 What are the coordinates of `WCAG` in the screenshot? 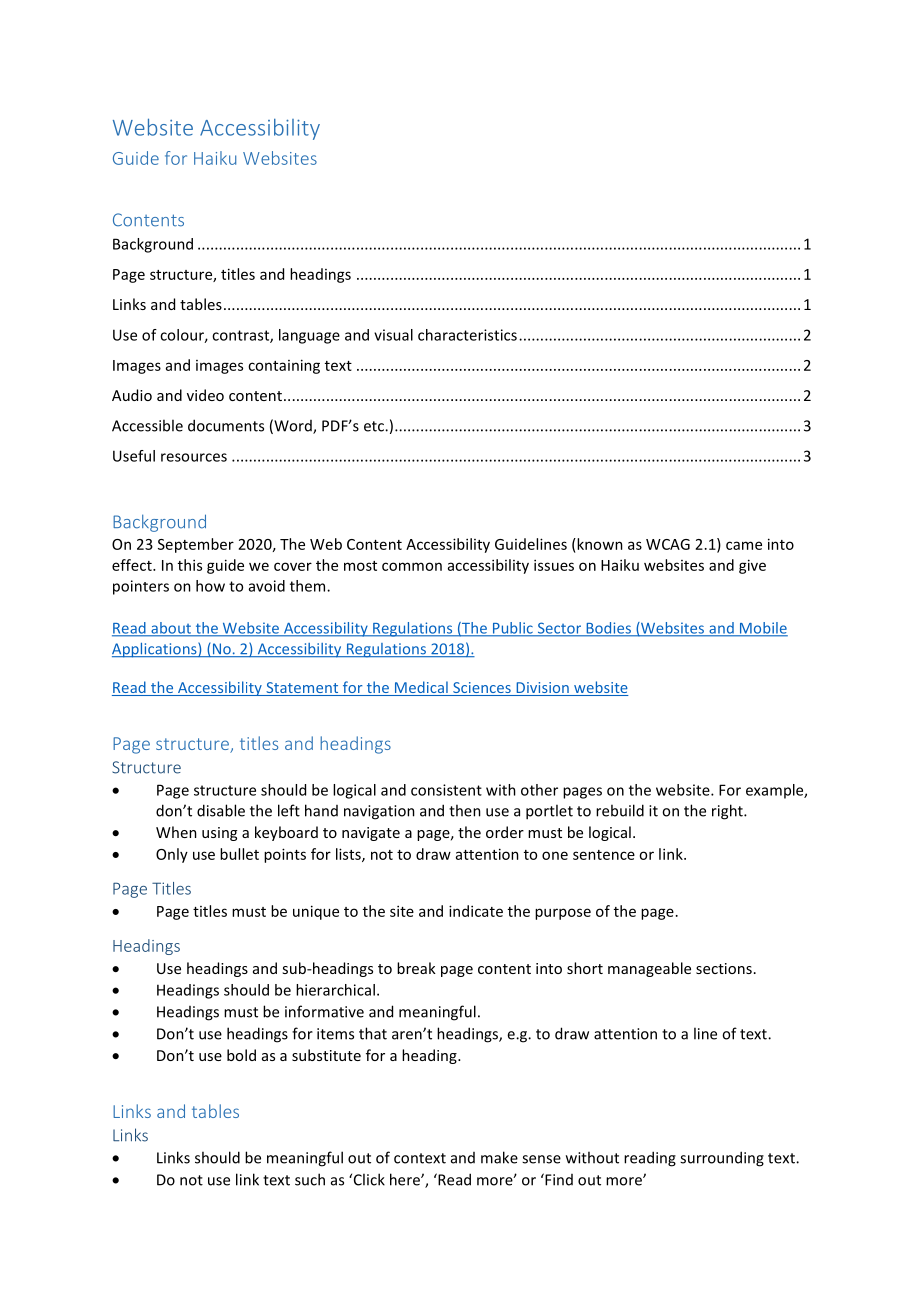 It's located at (668, 544).
